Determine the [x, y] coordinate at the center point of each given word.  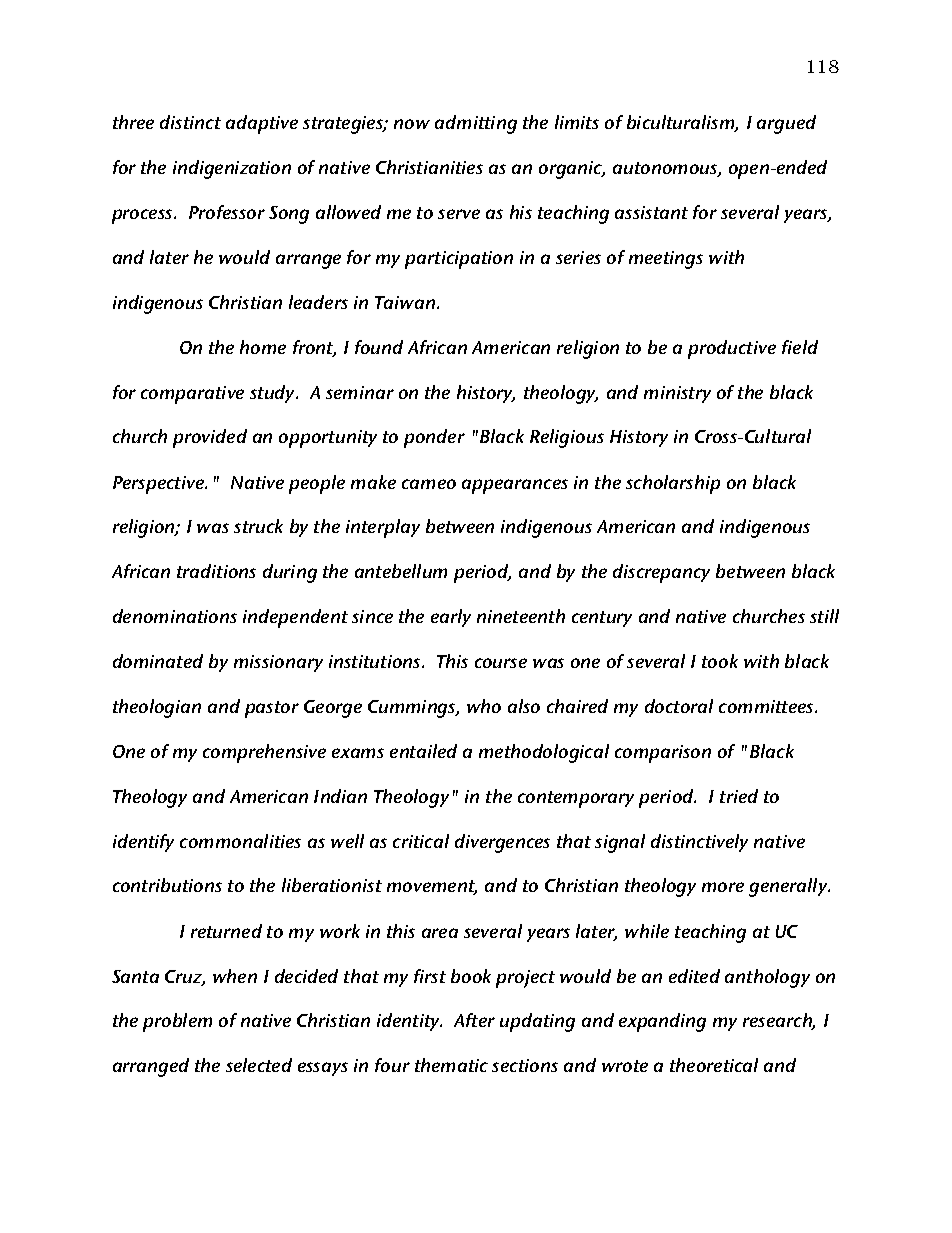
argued [786, 124]
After [474, 1020]
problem [177, 1022]
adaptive [262, 124]
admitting [476, 124]
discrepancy [661, 573]
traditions [216, 571]
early [451, 618]
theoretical [714, 1065]
